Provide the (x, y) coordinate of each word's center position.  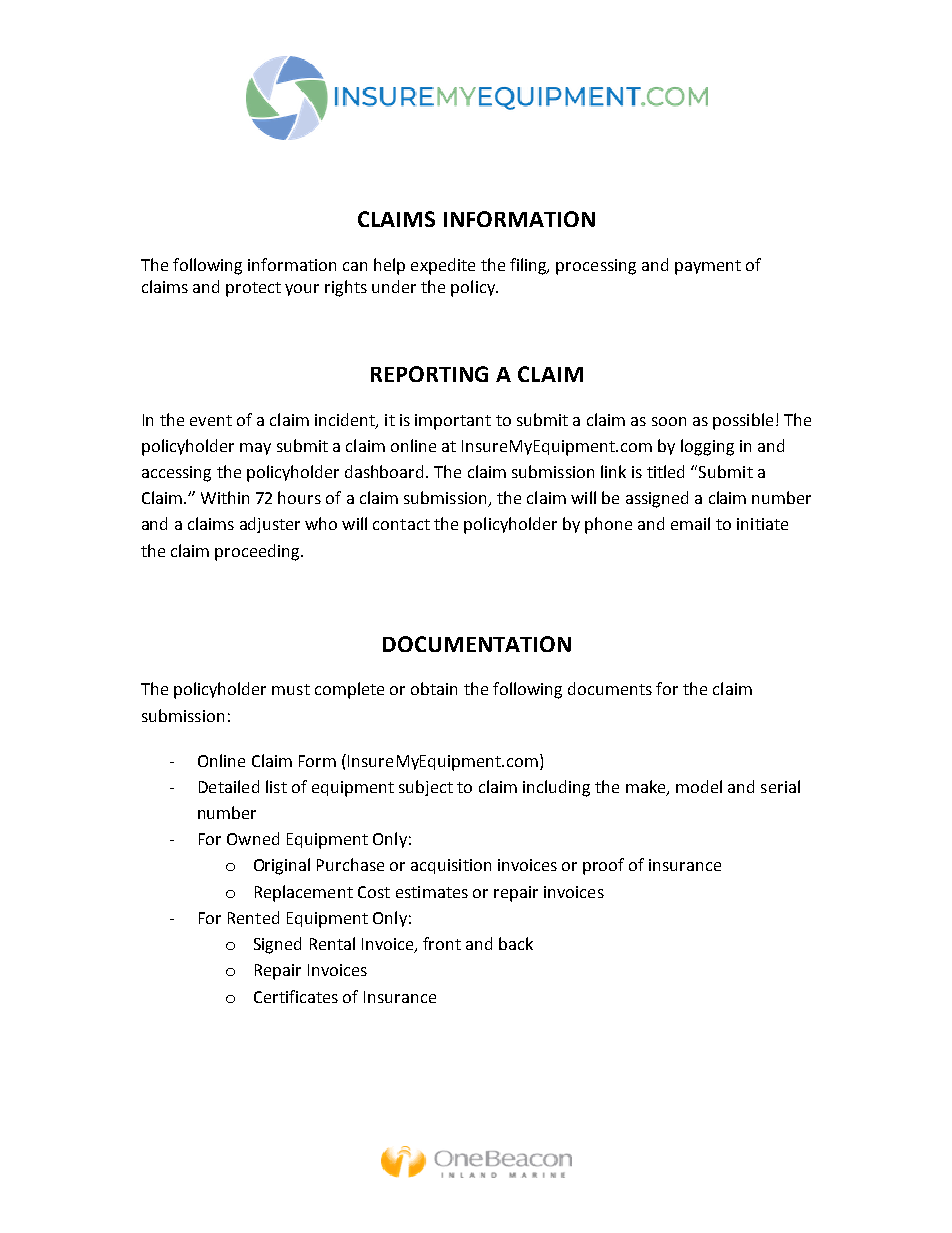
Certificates (296, 996)
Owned (253, 838)
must (291, 689)
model (699, 786)
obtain (434, 688)
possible (743, 421)
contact (401, 524)
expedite (443, 266)
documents (610, 688)
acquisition (451, 866)
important (453, 422)
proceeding (258, 552)
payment (708, 267)
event (211, 420)
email (690, 523)
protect (253, 289)
